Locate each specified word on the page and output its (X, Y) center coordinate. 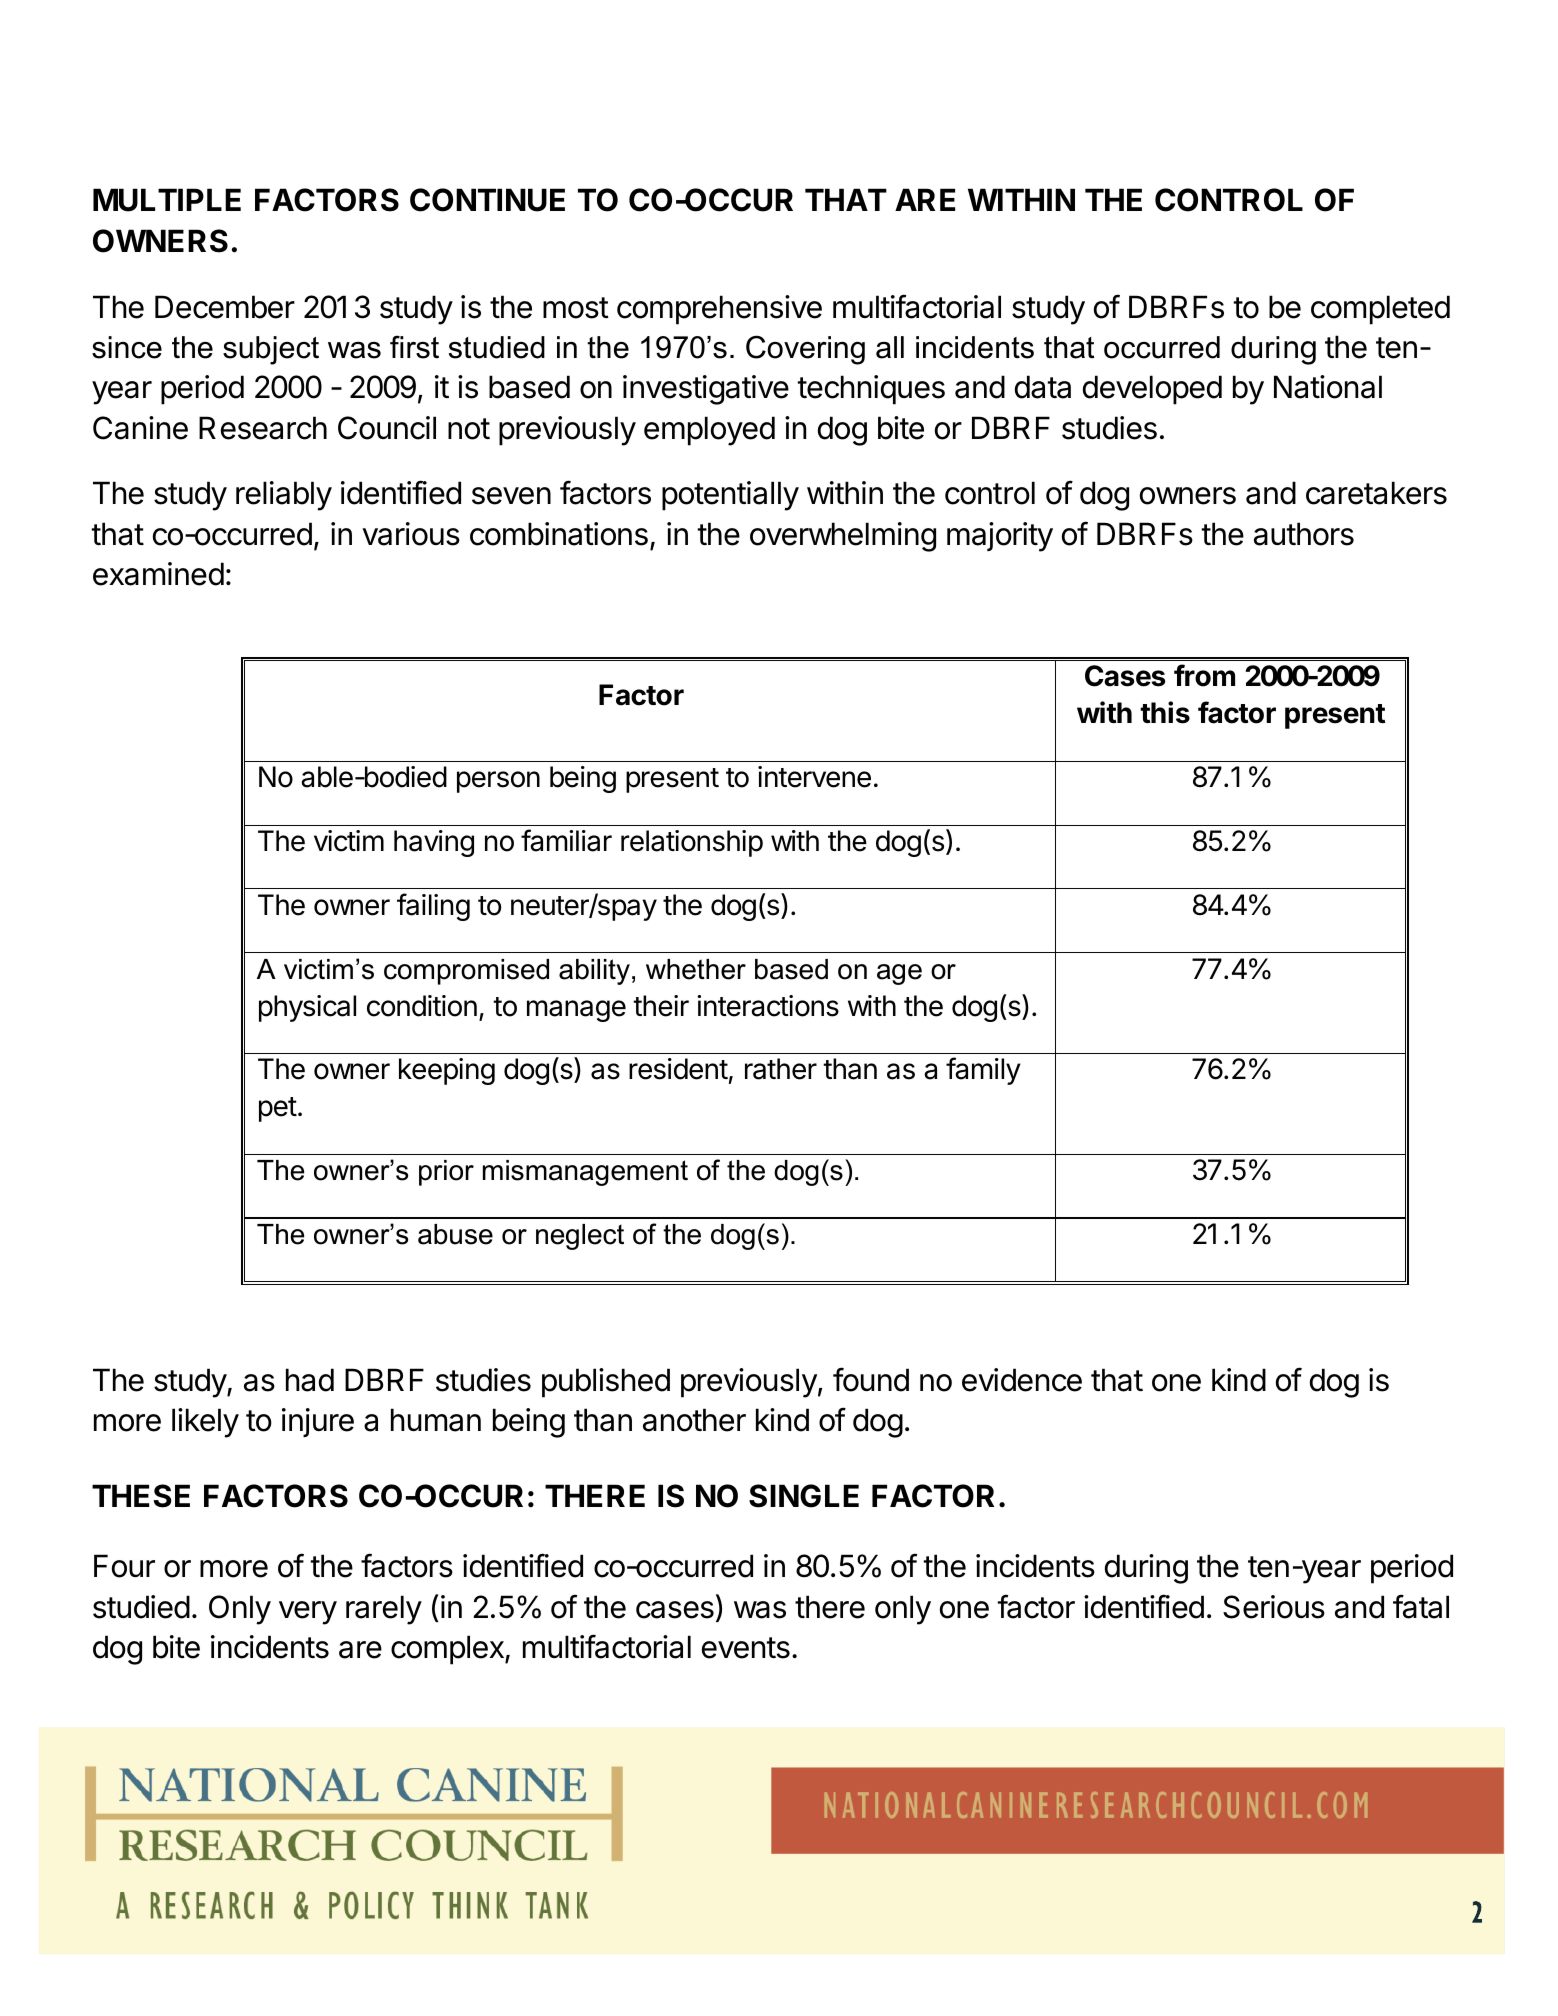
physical (307, 1008)
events (746, 1648)
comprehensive (719, 310)
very (308, 1613)
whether (696, 969)
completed (1380, 310)
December (225, 307)
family (983, 1071)
